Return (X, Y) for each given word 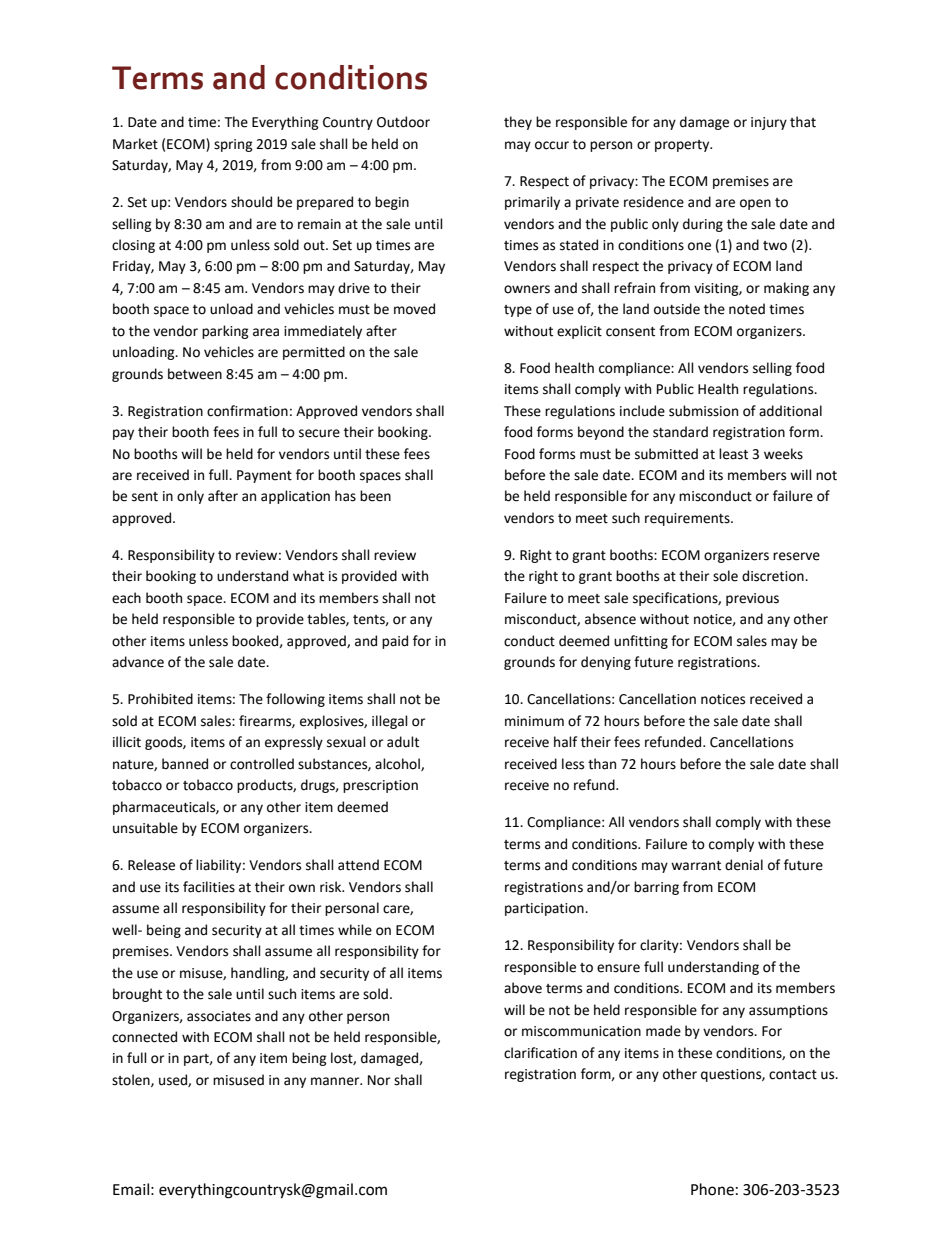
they (518, 123)
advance (138, 662)
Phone (712, 1189)
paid (395, 642)
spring (233, 145)
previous (752, 599)
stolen (132, 1080)
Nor (379, 1080)
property (683, 146)
